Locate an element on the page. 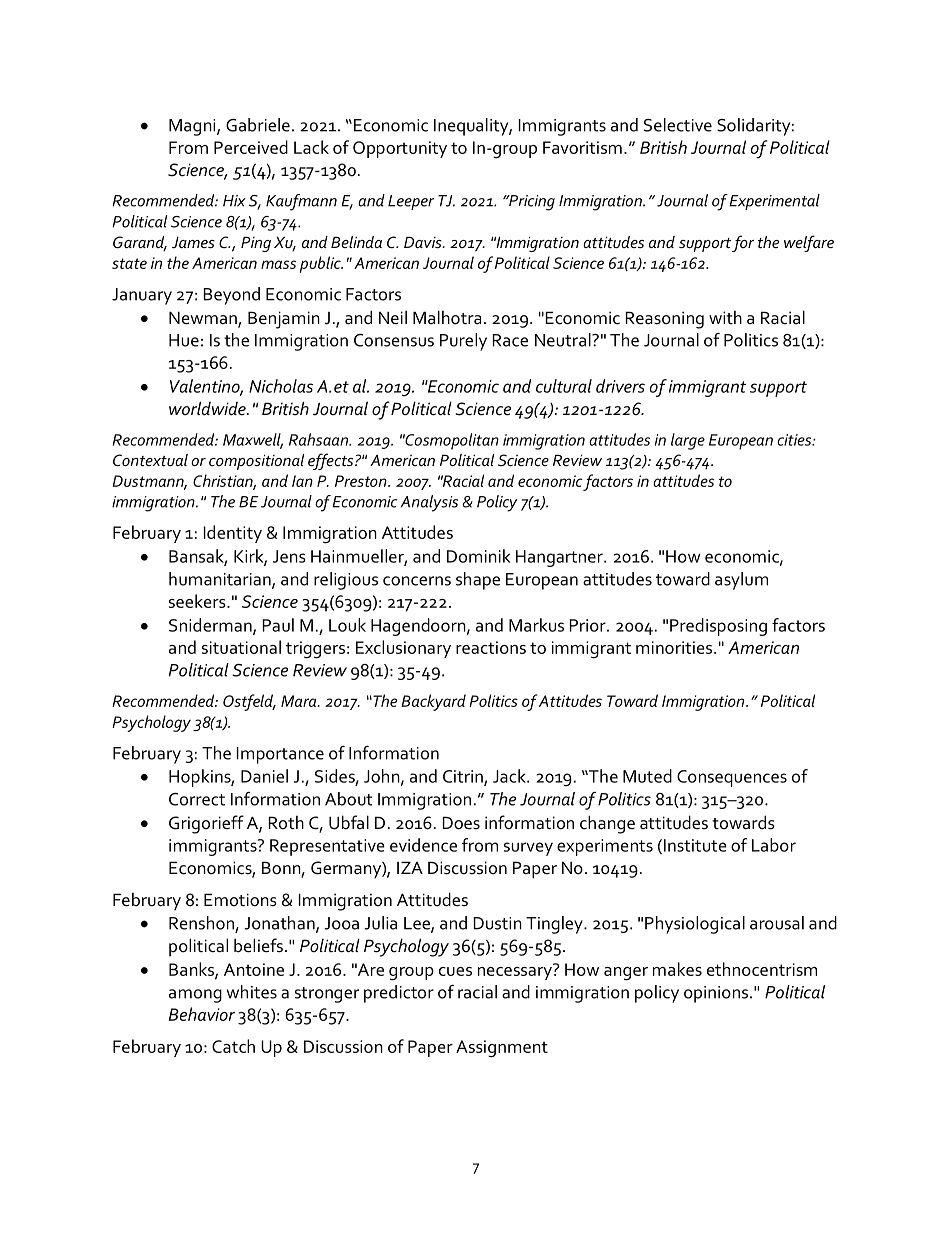 The width and height of the image is (952, 1233). worldwide is located at coordinates (208, 408).
